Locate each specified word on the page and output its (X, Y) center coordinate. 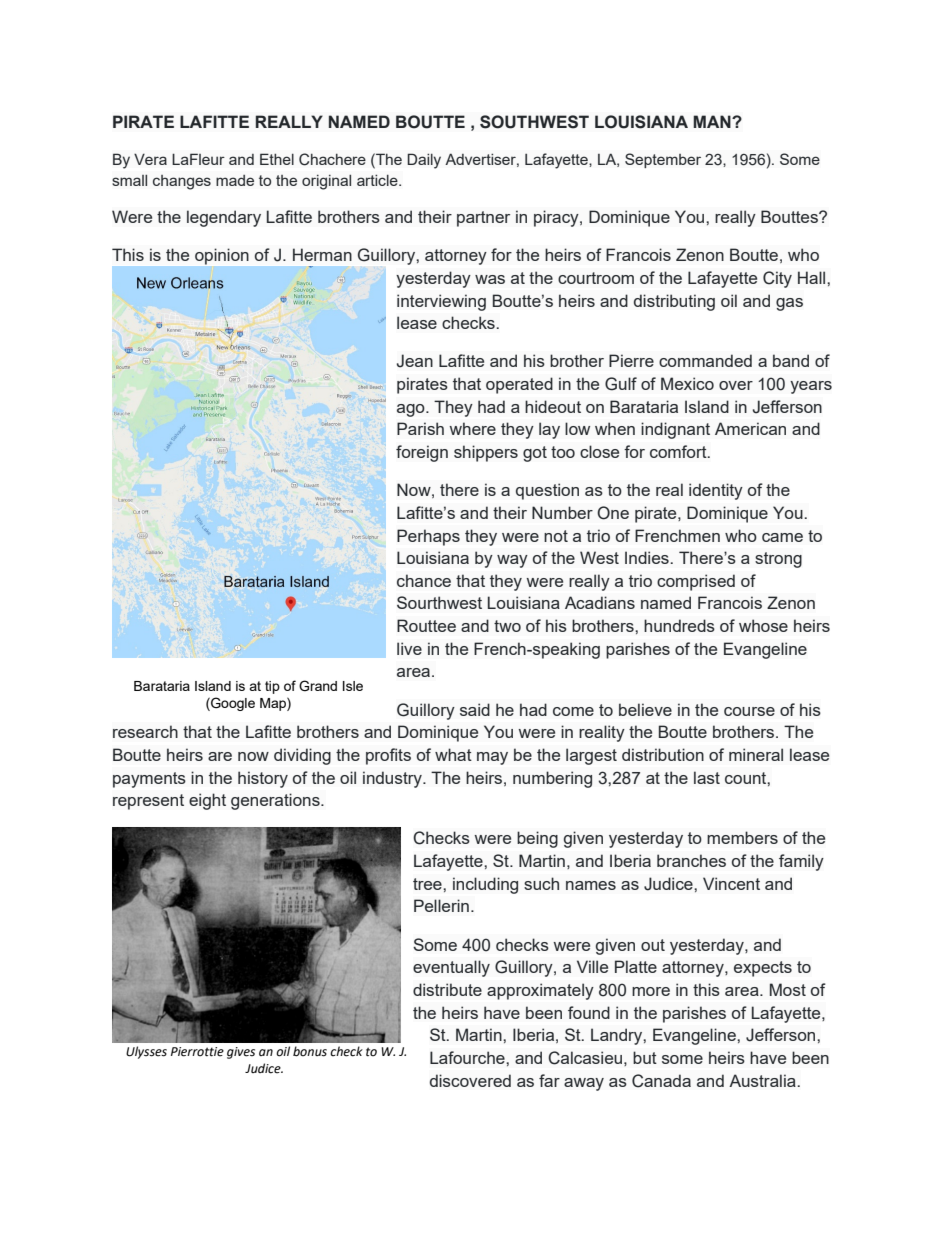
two (507, 626)
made (235, 180)
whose (763, 625)
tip (272, 687)
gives (241, 1053)
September (663, 160)
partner (483, 219)
